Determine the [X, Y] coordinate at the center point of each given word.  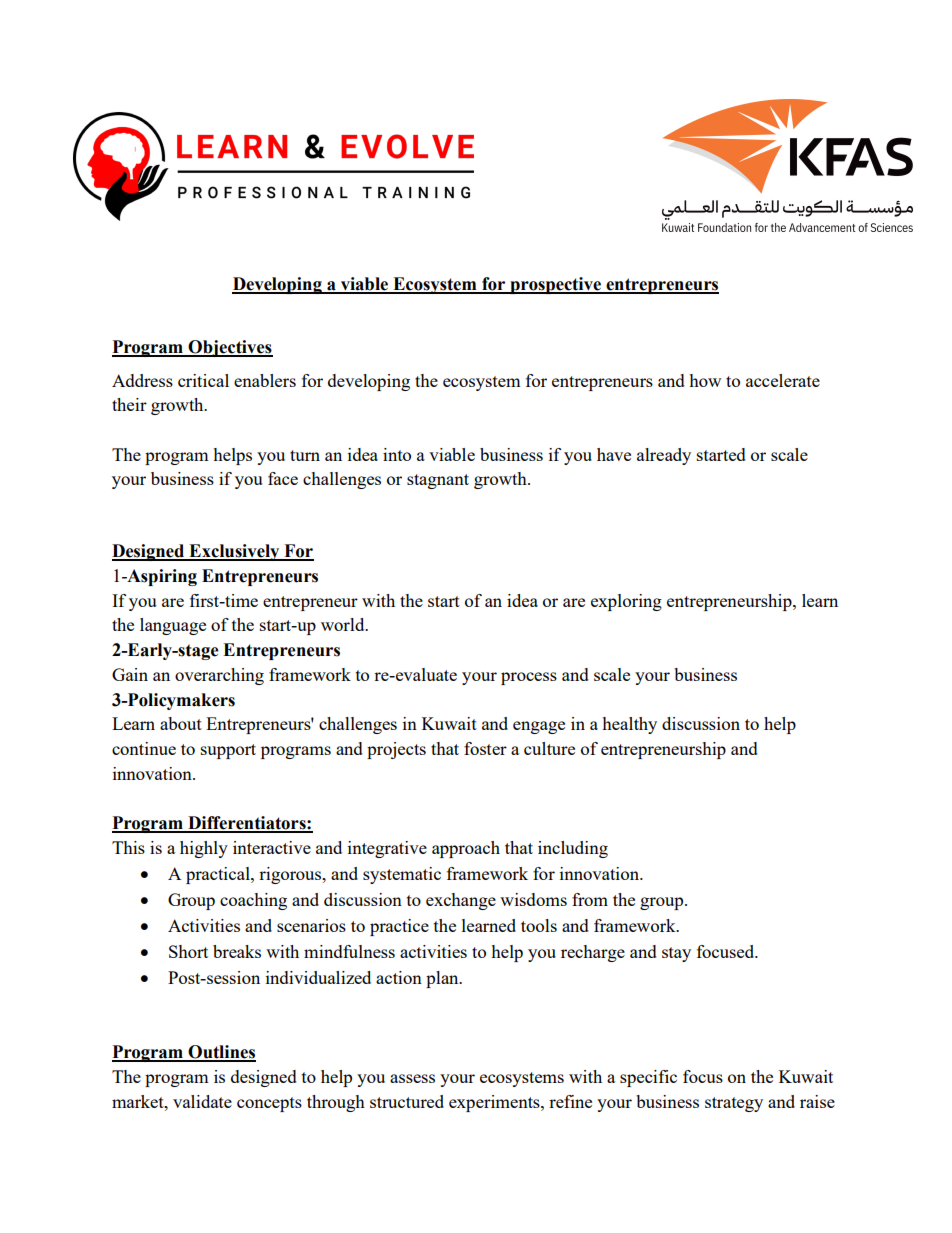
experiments [495, 1103]
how [705, 380]
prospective [555, 285]
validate [202, 1101]
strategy [734, 1104]
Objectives [229, 348]
